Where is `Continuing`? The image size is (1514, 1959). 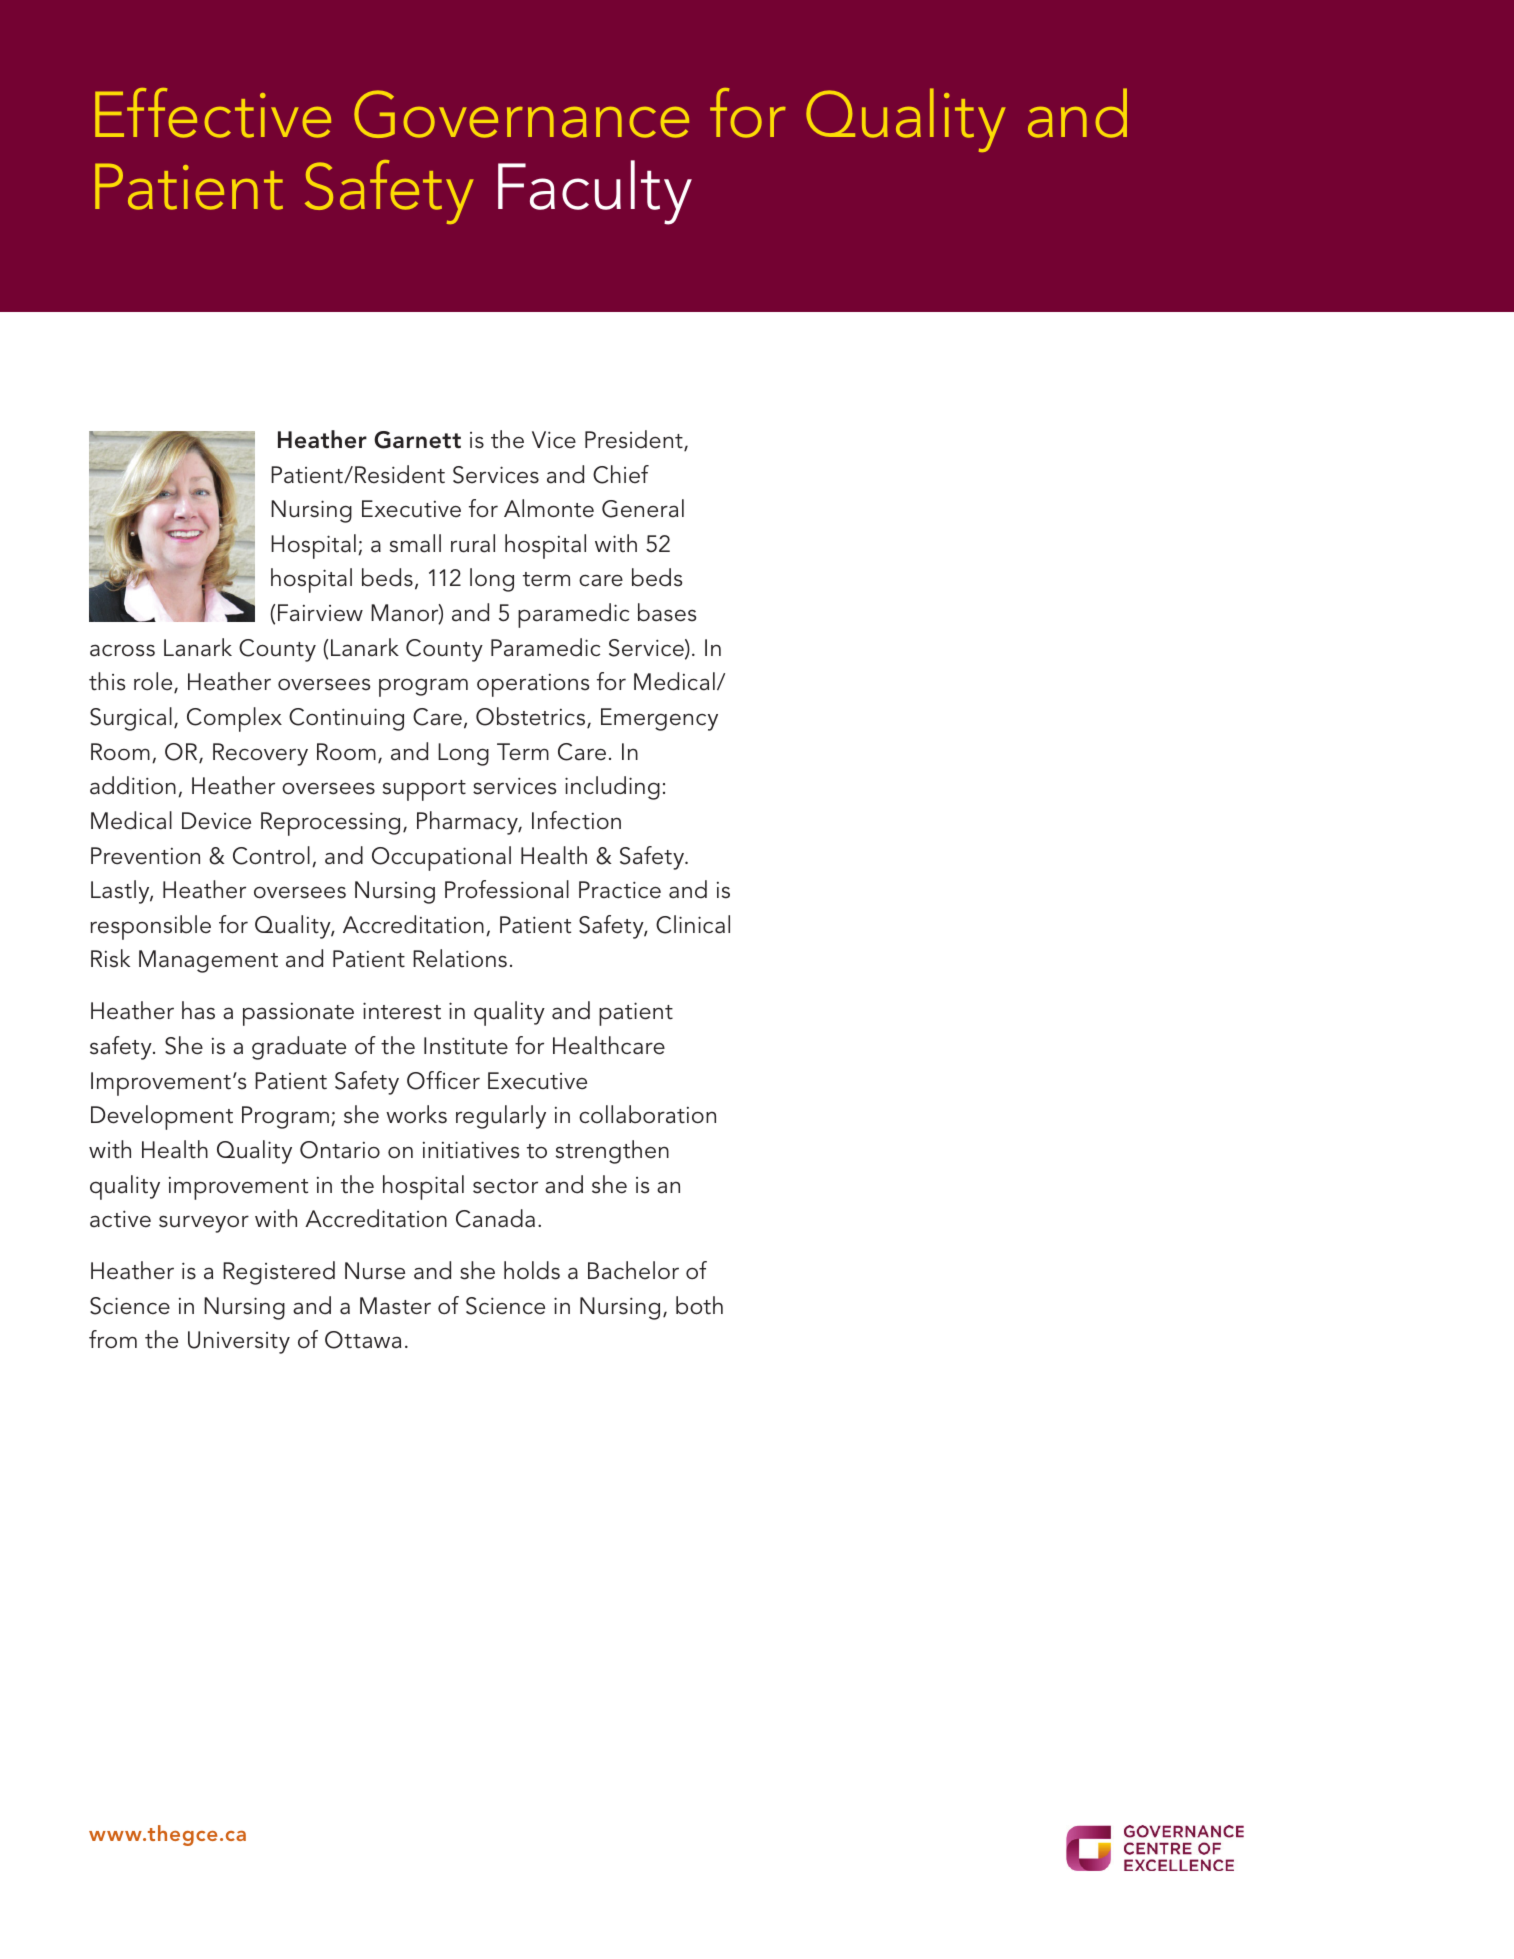
Continuing is located at coordinates (346, 719).
